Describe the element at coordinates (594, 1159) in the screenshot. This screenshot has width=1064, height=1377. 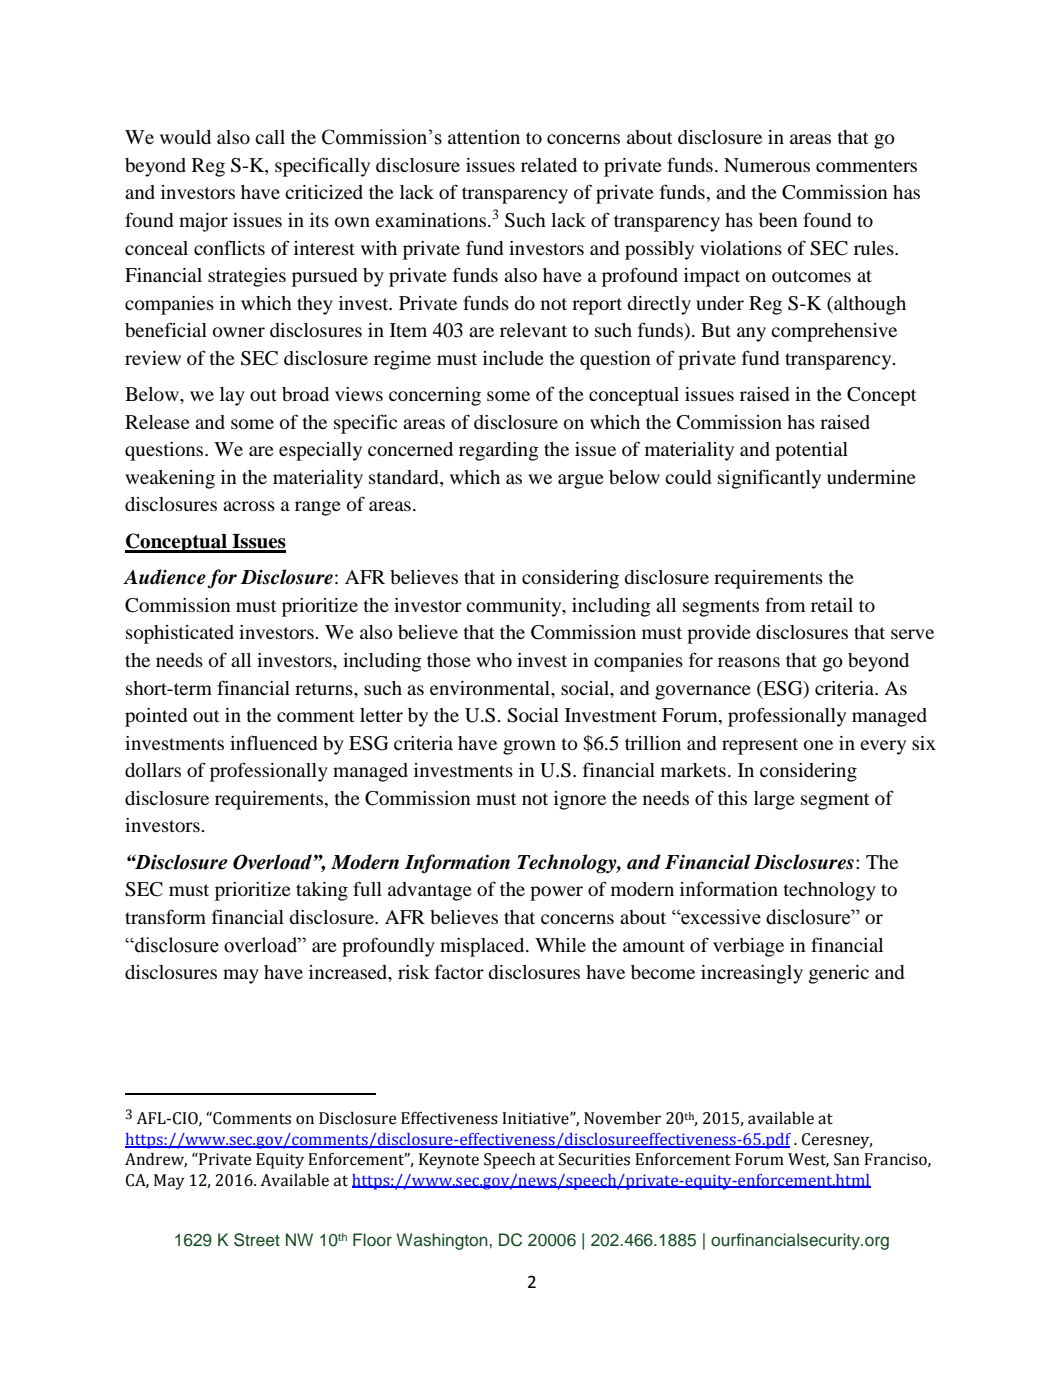
I see `Securities` at that location.
